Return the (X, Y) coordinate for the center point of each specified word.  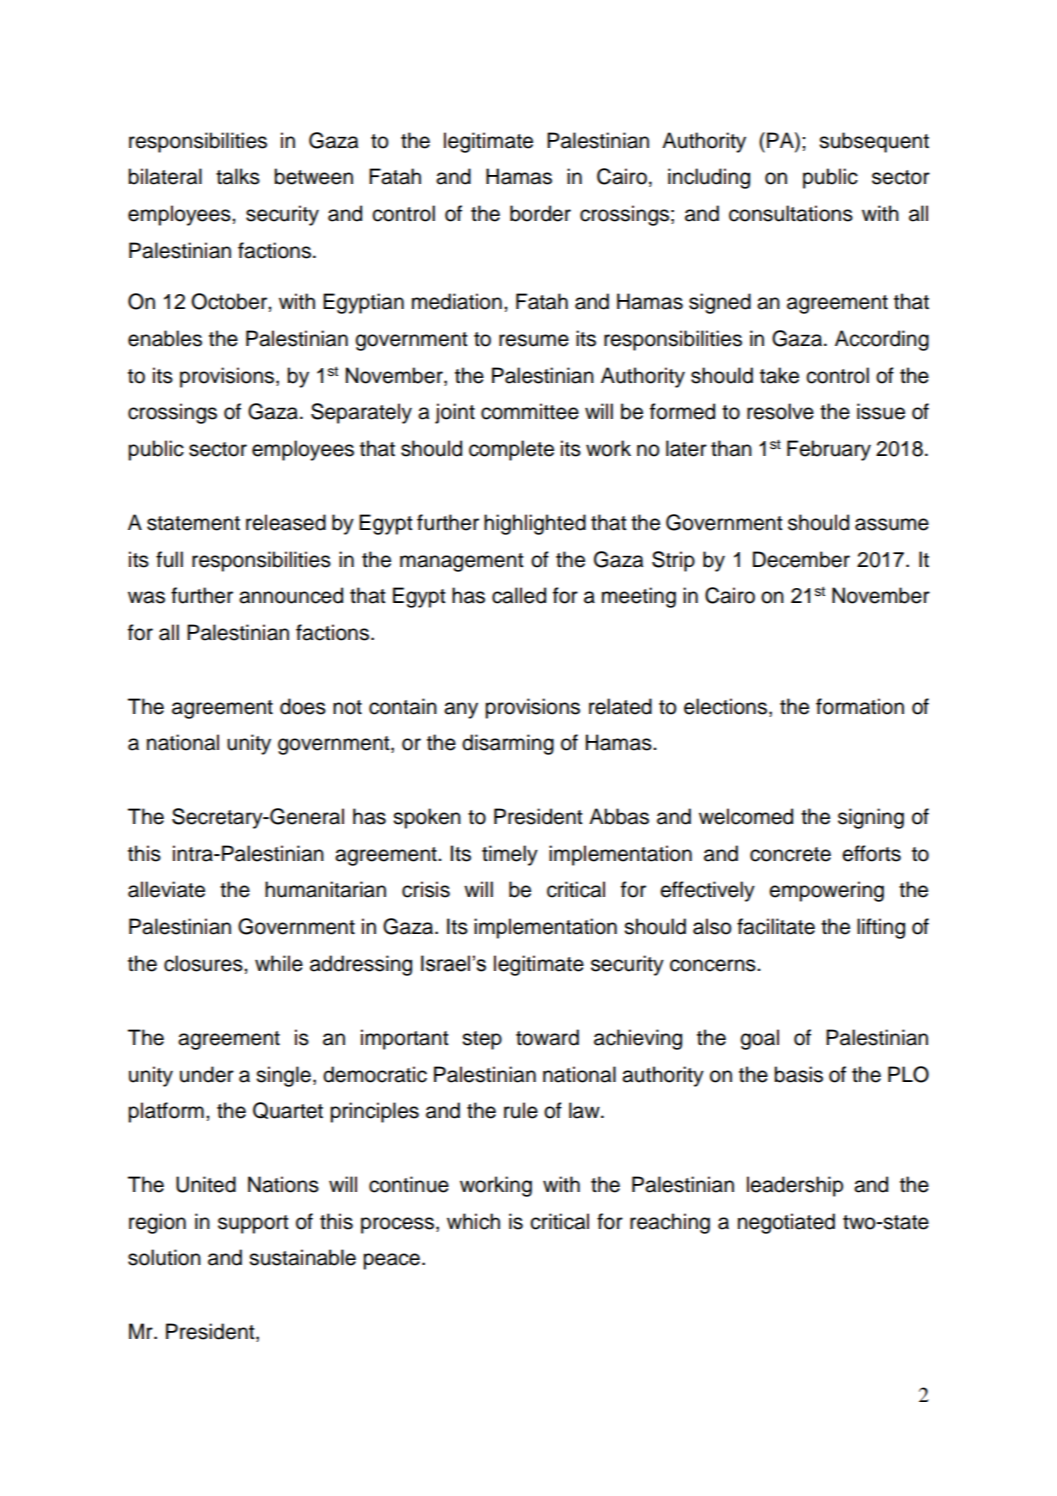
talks (238, 176)
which (473, 1221)
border (540, 213)
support (253, 1224)
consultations (791, 213)
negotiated (786, 1223)
